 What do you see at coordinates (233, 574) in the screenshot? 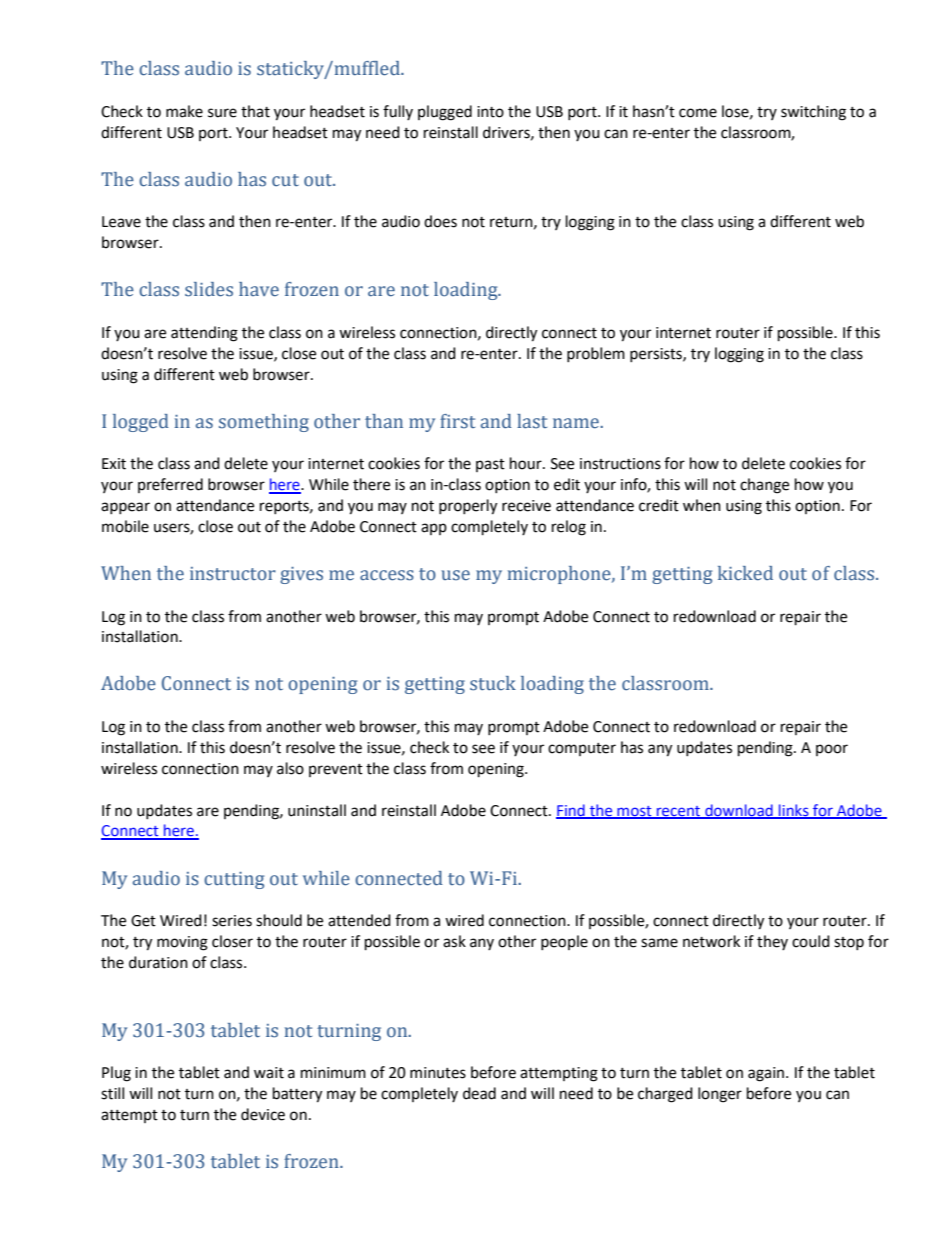
I see `instructor` at bounding box center [233, 574].
